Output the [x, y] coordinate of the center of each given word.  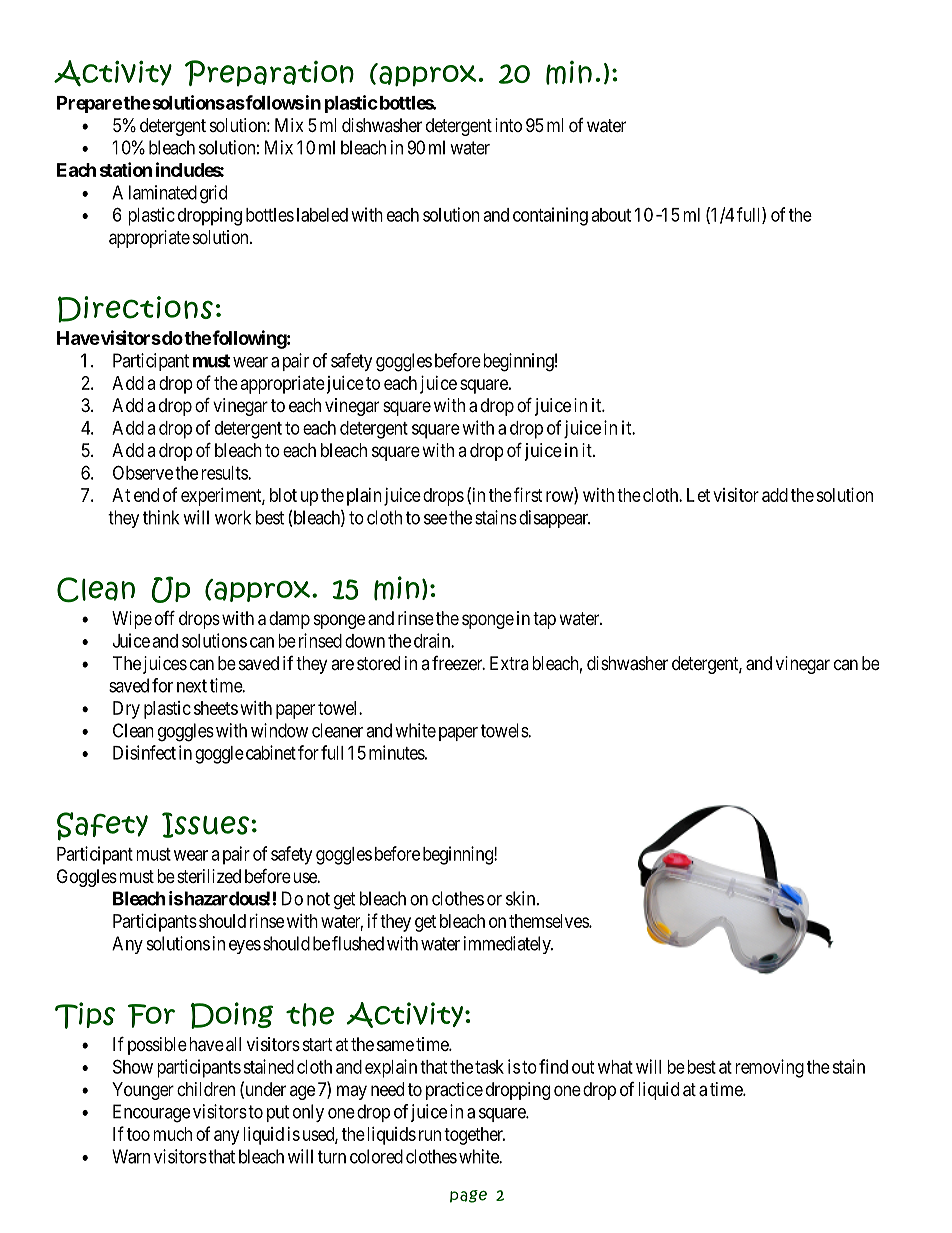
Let [698, 495]
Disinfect [144, 752]
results [225, 473]
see [435, 519]
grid [213, 194]
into [508, 125]
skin [522, 898]
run [430, 1135]
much [172, 1134]
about [611, 215]
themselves [549, 921]
